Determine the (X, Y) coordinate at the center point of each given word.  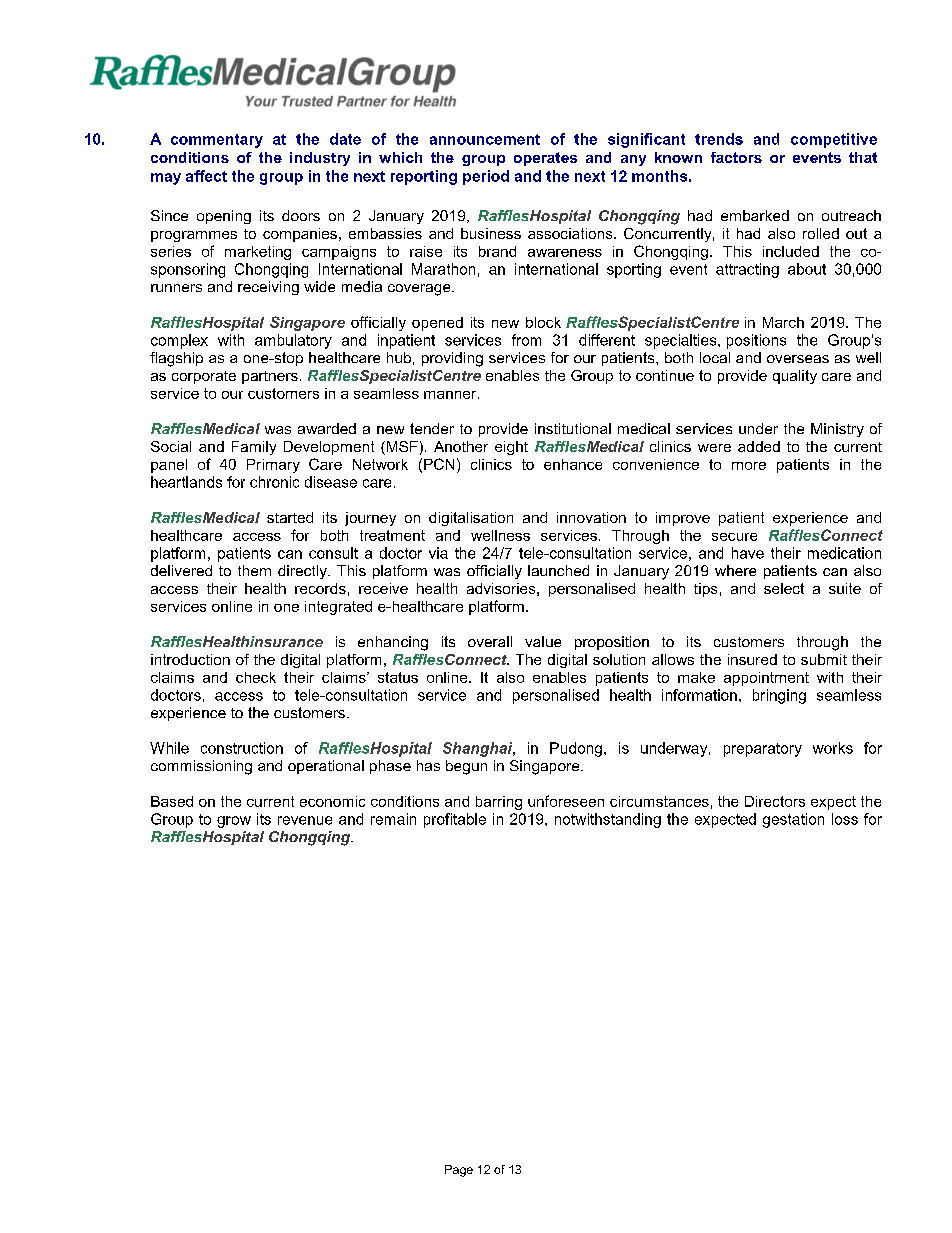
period (486, 177)
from (526, 340)
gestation (793, 820)
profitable (455, 820)
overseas (798, 359)
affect (206, 176)
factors (736, 157)
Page (459, 1171)
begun (466, 767)
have (748, 553)
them (254, 570)
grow (234, 822)
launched (558, 570)
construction (242, 748)
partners (270, 377)
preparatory (763, 750)
